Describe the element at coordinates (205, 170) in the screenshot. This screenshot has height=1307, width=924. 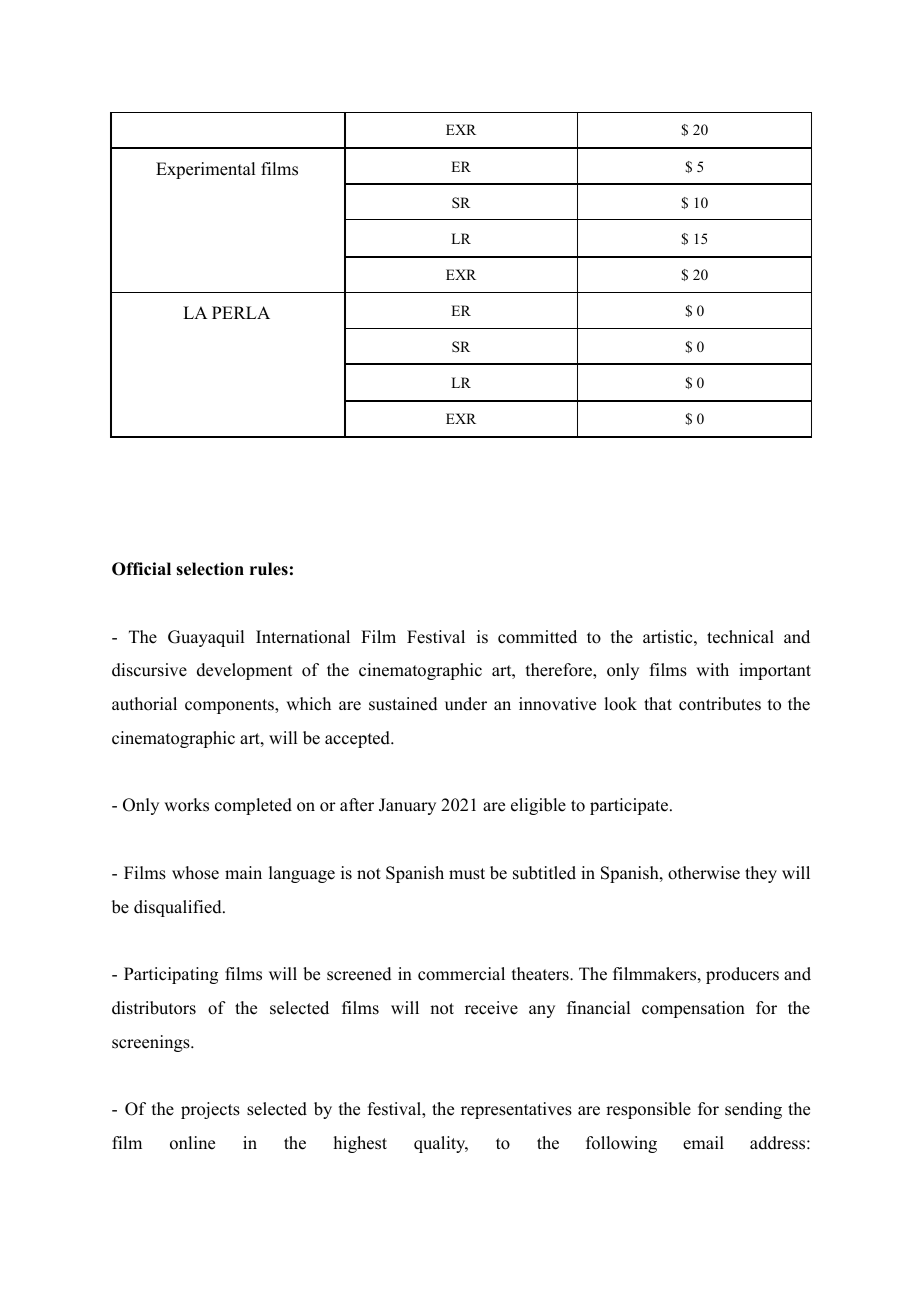
I see `Experimental` at that location.
